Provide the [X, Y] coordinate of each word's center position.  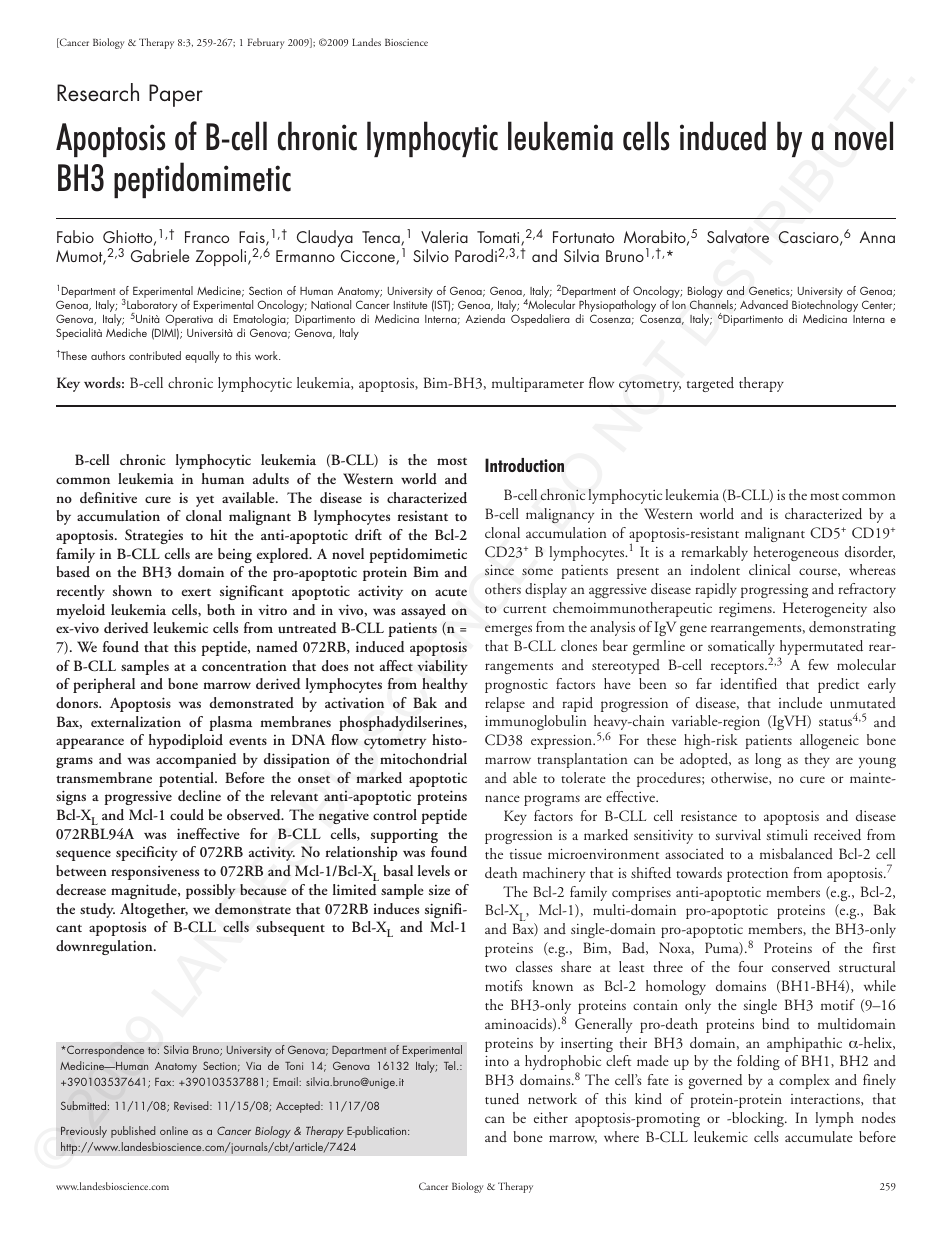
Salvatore [738, 236]
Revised [192, 1105]
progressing [774, 591]
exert [196, 592]
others [503, 588]
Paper [176, 95]
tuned [502, 1099]
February [266, 43]
